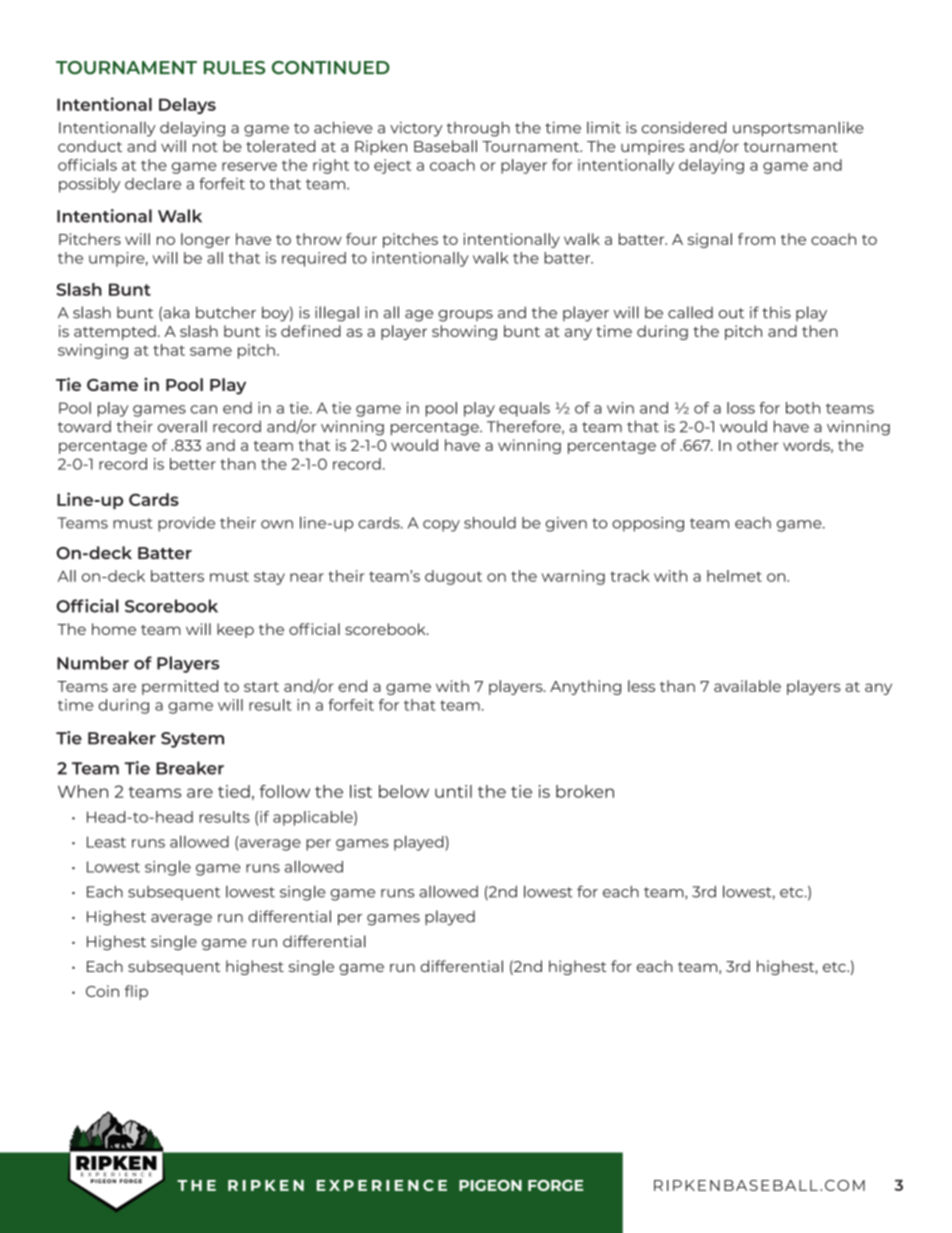 Image resolution: width=952 pixels, height=1233 pixels. I want to click on Least, so click(106, 842).
